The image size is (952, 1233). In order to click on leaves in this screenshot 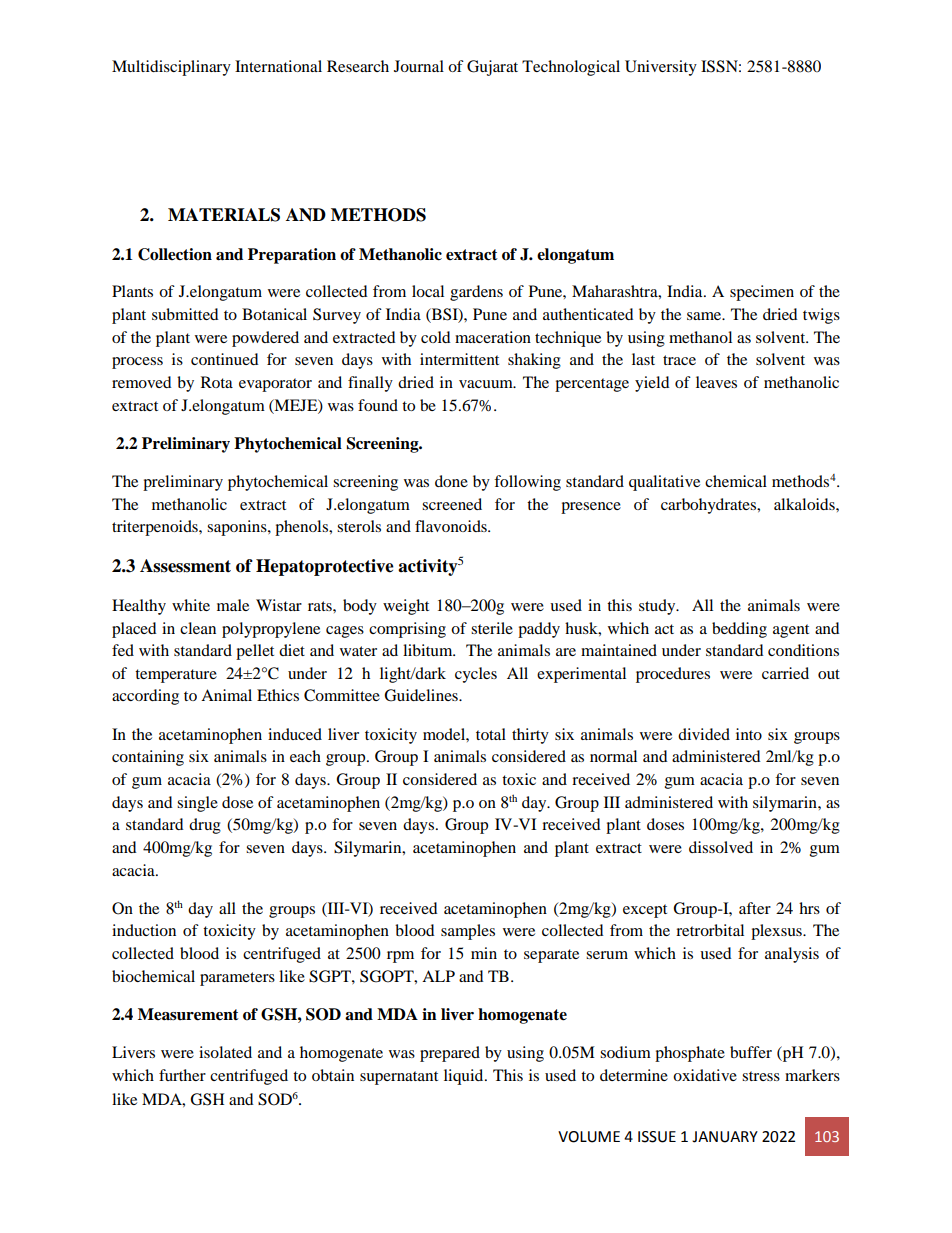, I will do `click(716, 382)`.
